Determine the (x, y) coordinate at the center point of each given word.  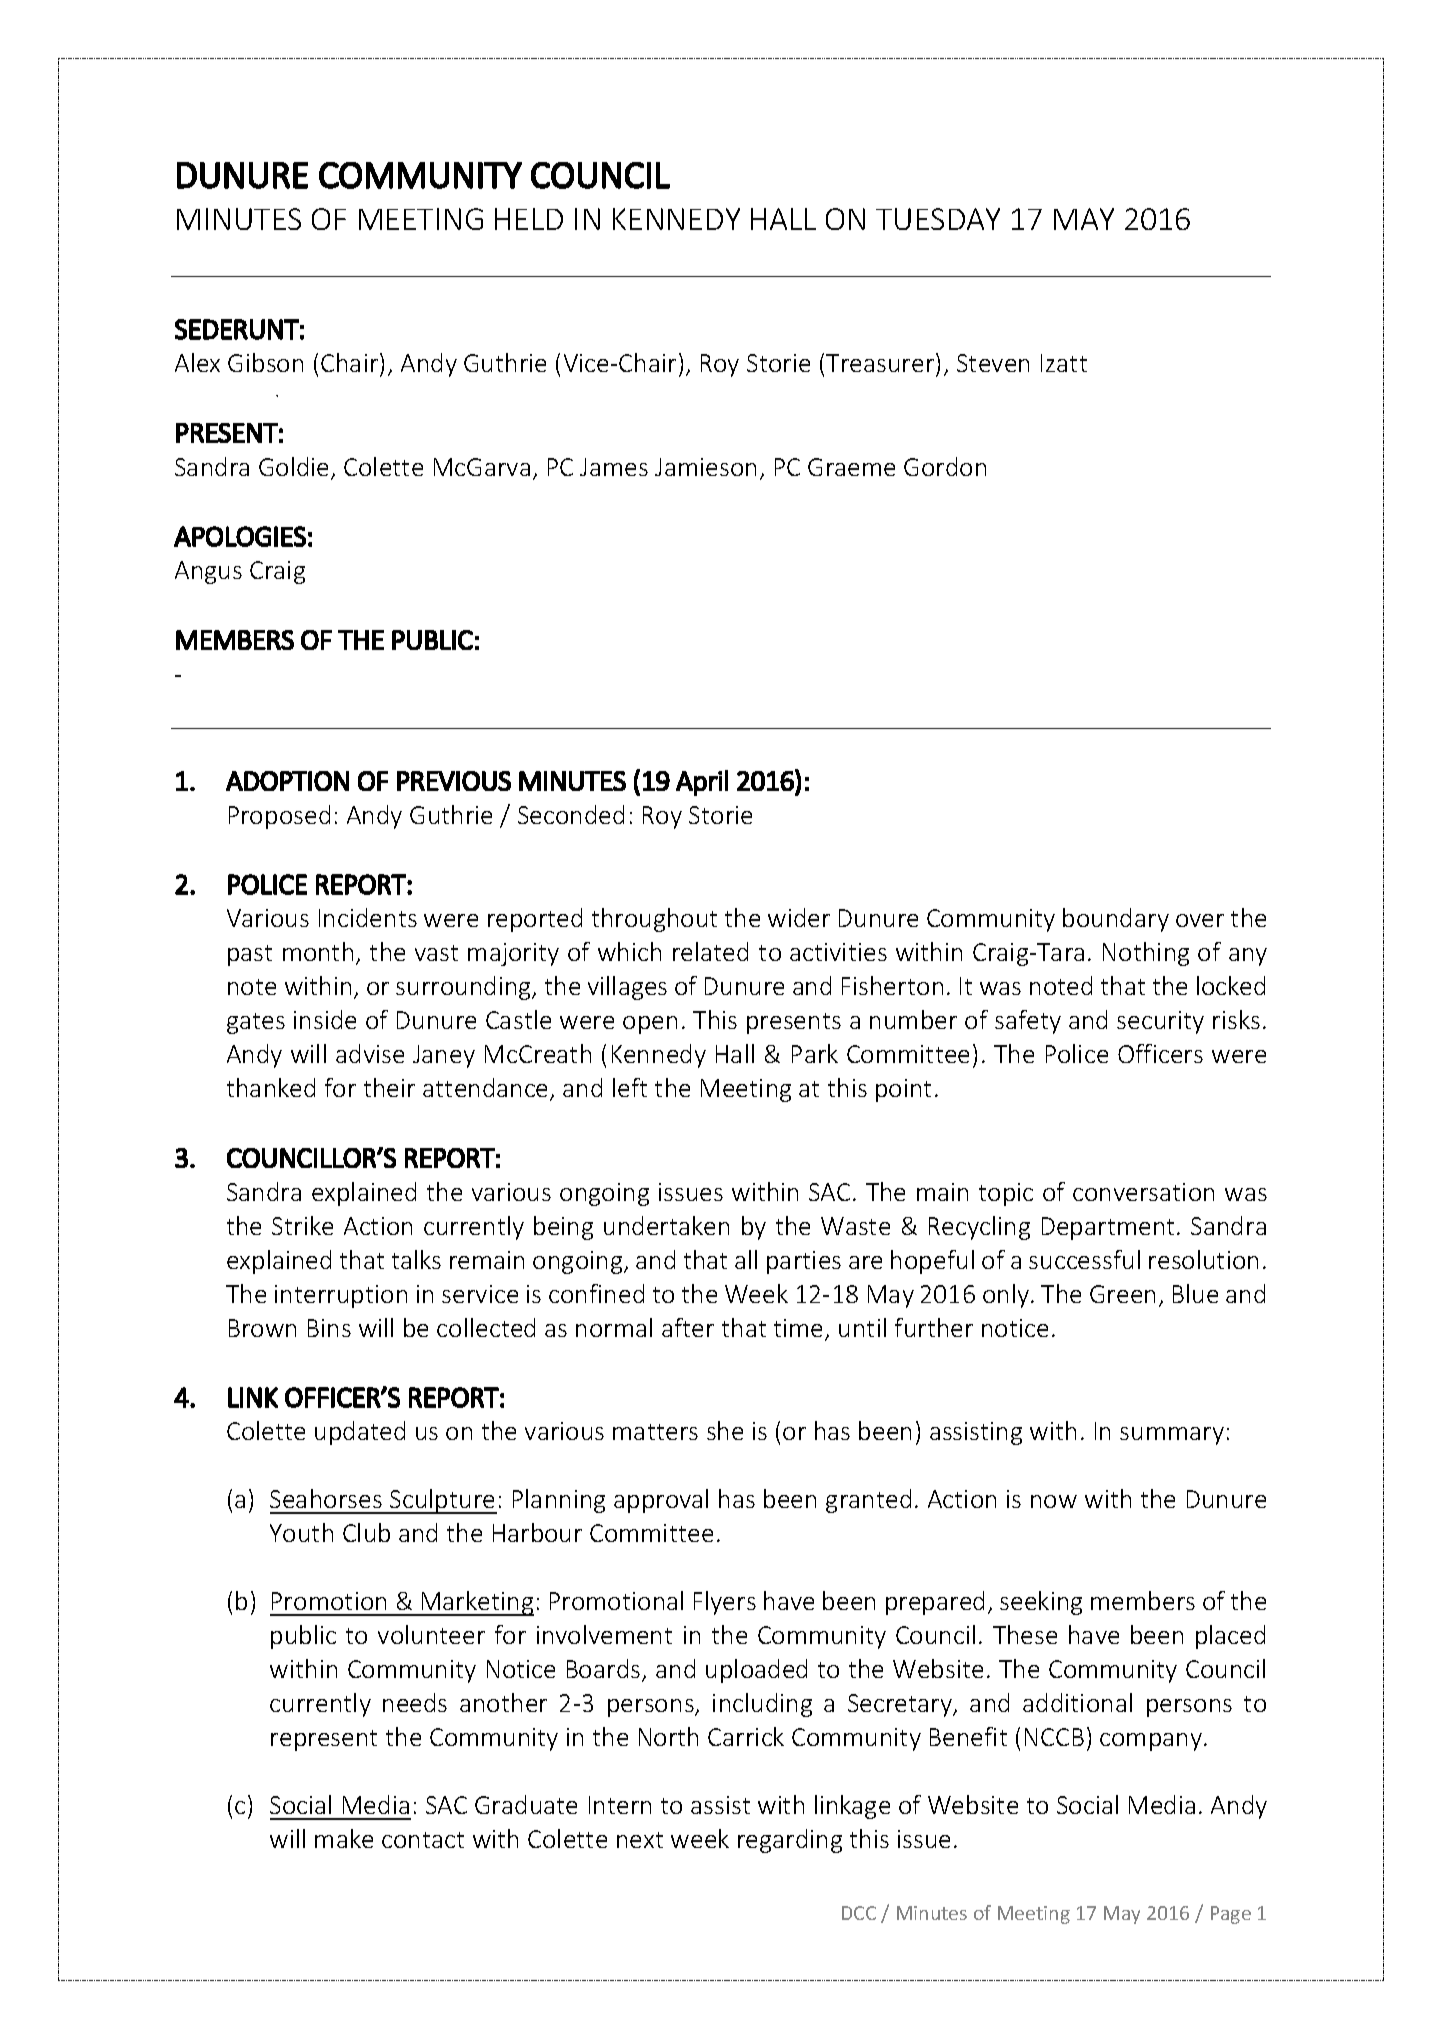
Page (1231, 1915)
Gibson (265, 362)
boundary (1116, 920)
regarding (790, 1841)
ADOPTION (287, 781)
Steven (993, 363)
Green (1122, 1294)
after (688, 1327)
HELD (529, 219)
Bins (329, 1328)
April (702, 783)
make (344, 1838)
